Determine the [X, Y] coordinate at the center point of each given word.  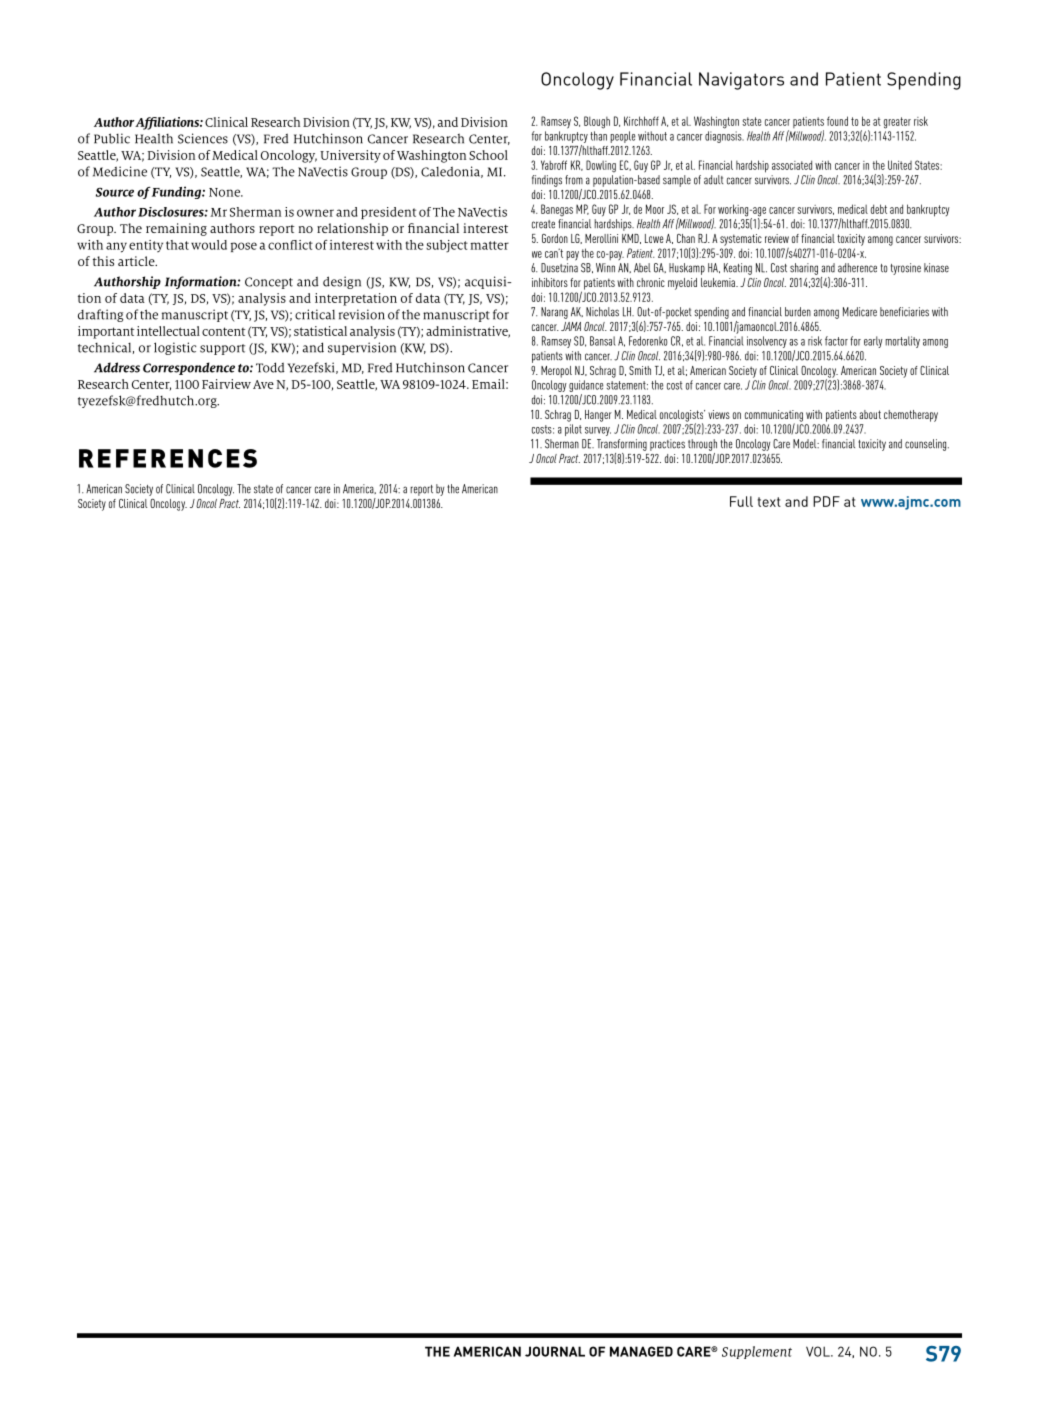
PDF [826, 501]
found [837, 121]
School [488, 155]
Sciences [203, 138]
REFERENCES [168, 458]
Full [741, 501]
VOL [819, 1351]
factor [836, 341]
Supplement [757, 1352]
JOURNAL [555, 1351]
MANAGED [641, 1351]
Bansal [603, 341]
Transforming [622, 445]
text [769, 502]
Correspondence [189, 368]
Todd [270, 367]
